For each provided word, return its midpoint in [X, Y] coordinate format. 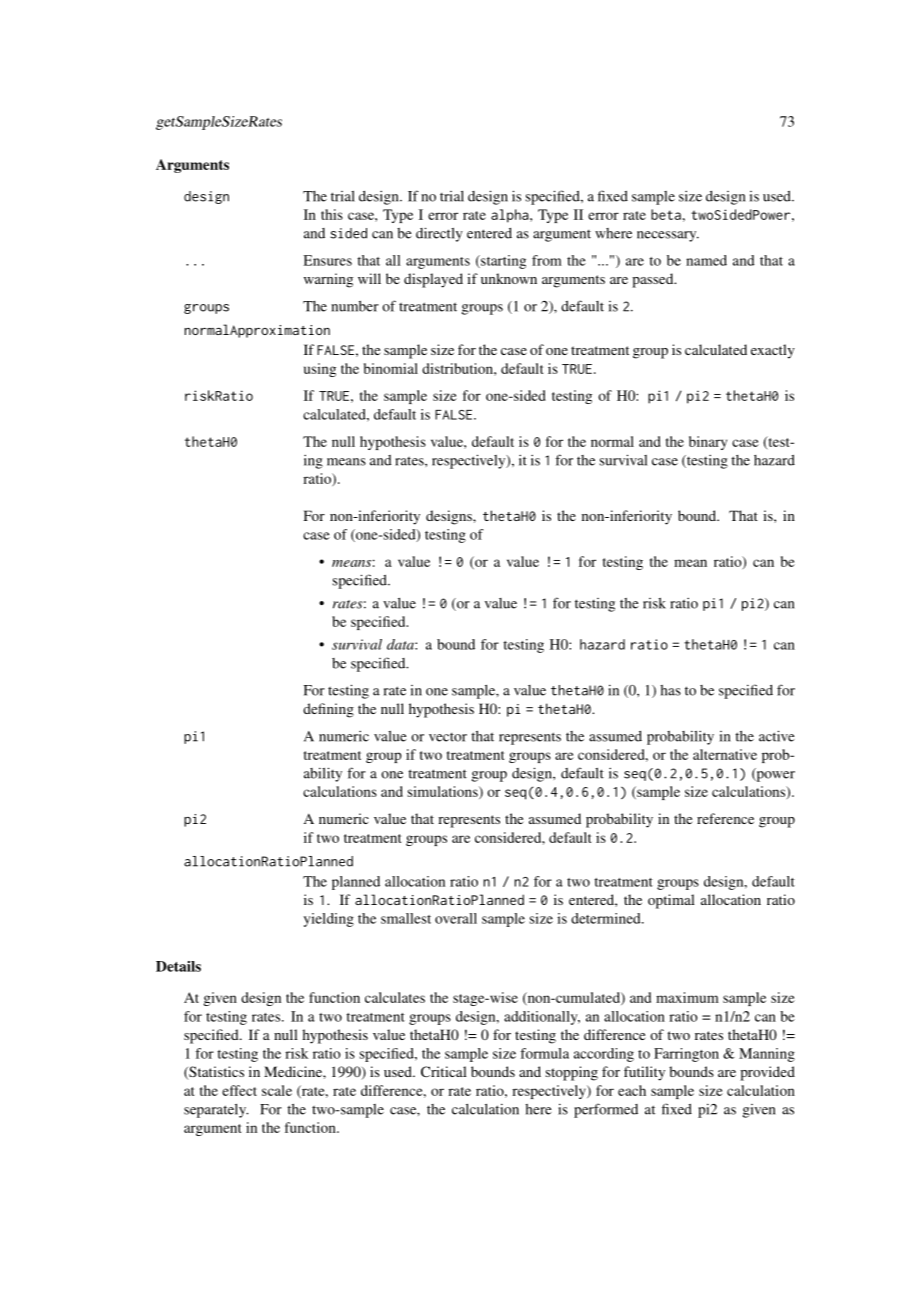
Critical [444, 1071]
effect [239, 1090]
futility [644, 1073]
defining [328, 710]
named [706, 260]
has [670, 690]
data [401, 644]
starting [502, 262]
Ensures [327, 260]
